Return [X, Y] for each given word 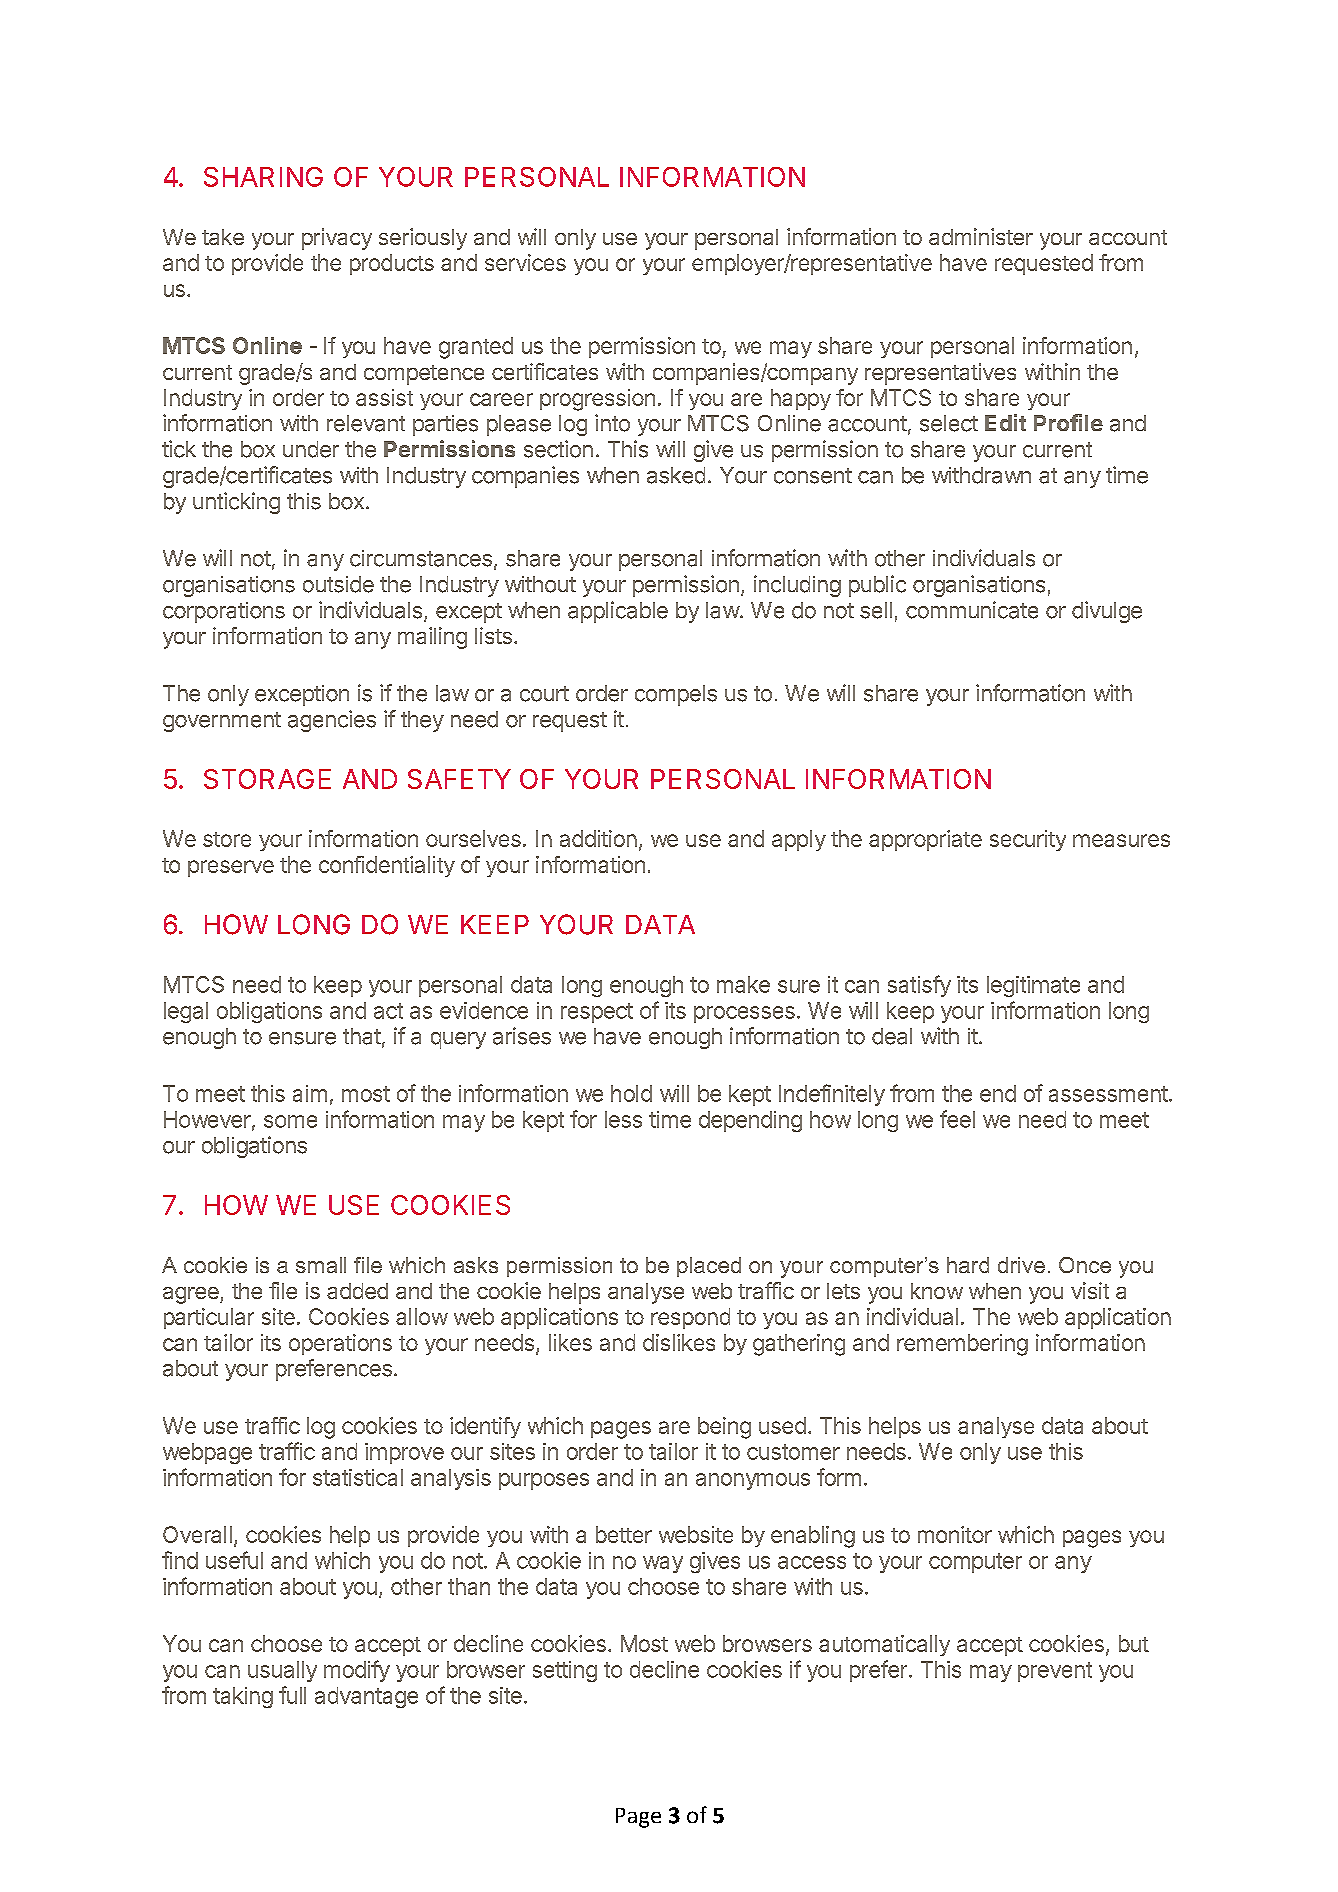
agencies [332, 721]
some [290, 1121]
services [525, 262]
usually [282, 1671]
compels [676, 695]
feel [957, 1119]
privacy [337, 239]
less [623, 1119]
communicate [972, 610]
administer [981, 236]
